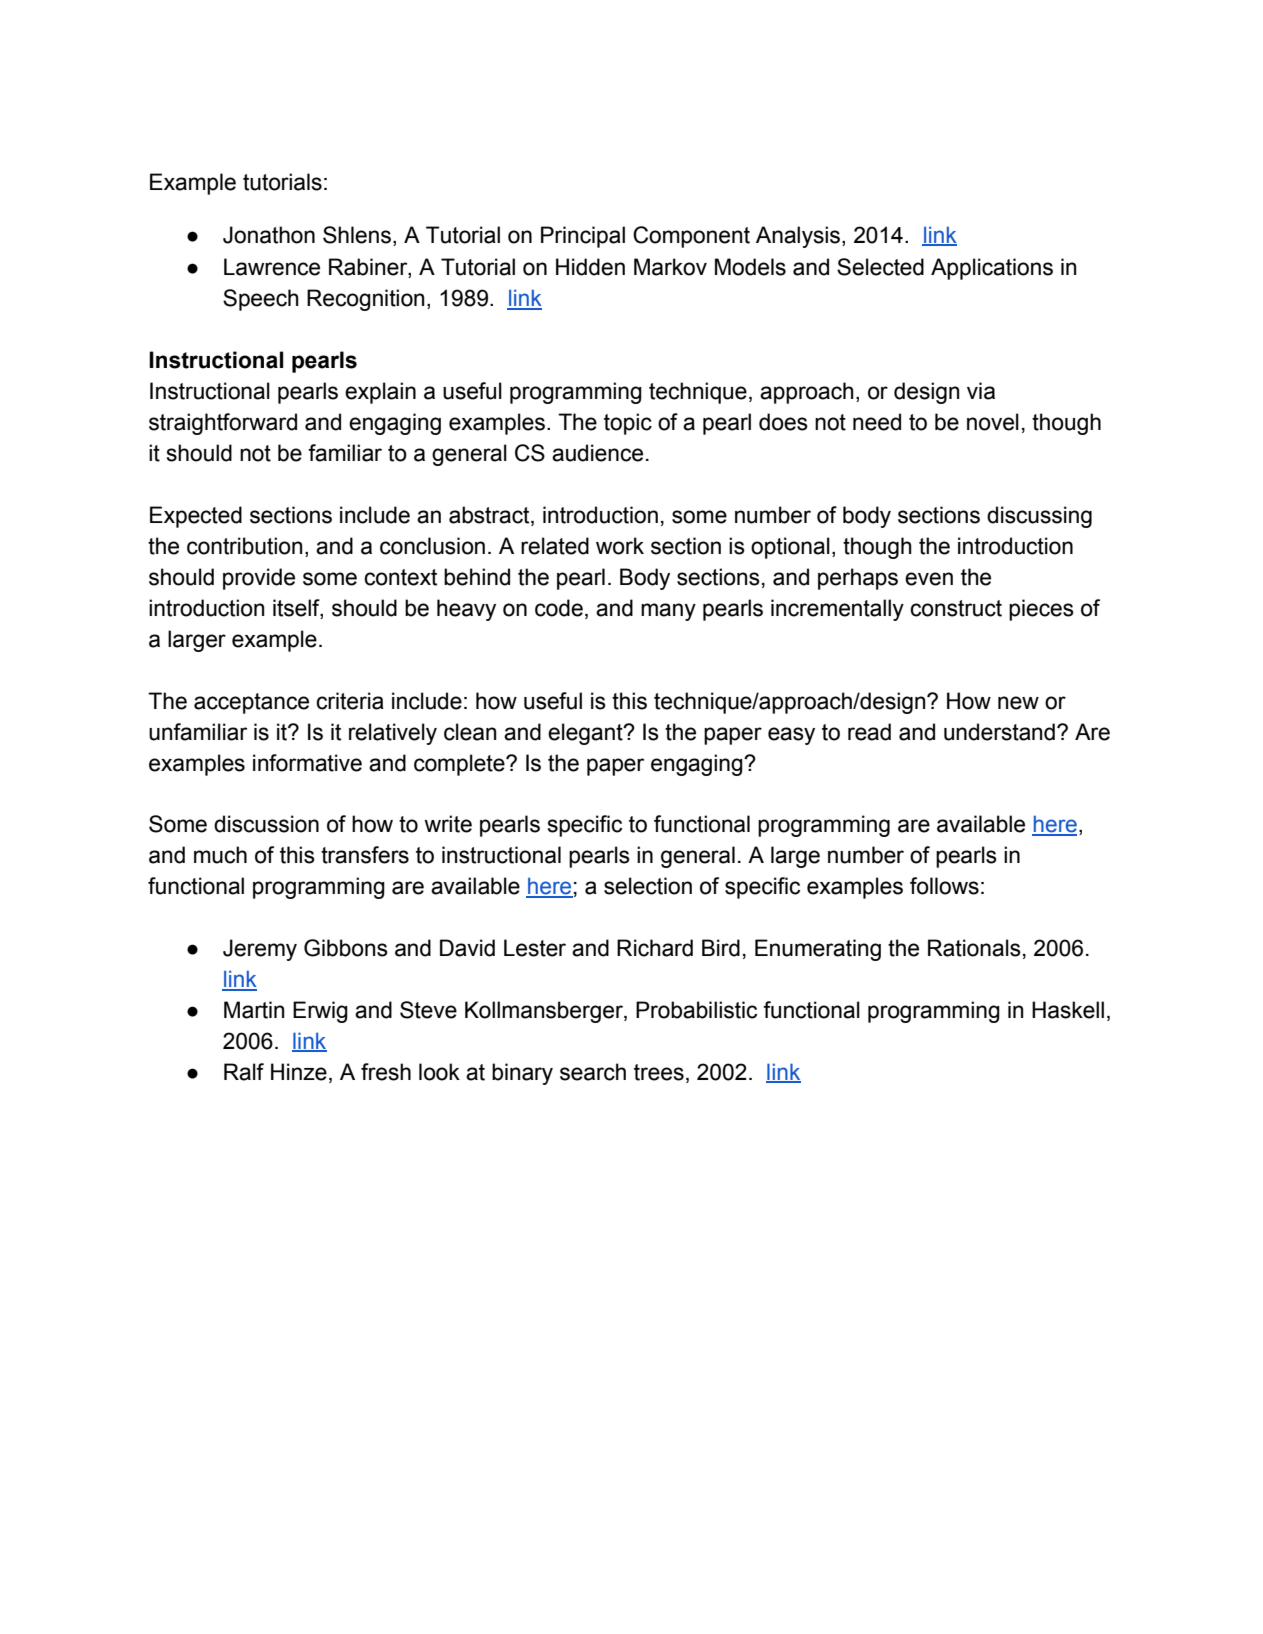  What do you see at coordinates (668, 612) in the screenshot?
I see `many` at bounding box center [668, 612].
